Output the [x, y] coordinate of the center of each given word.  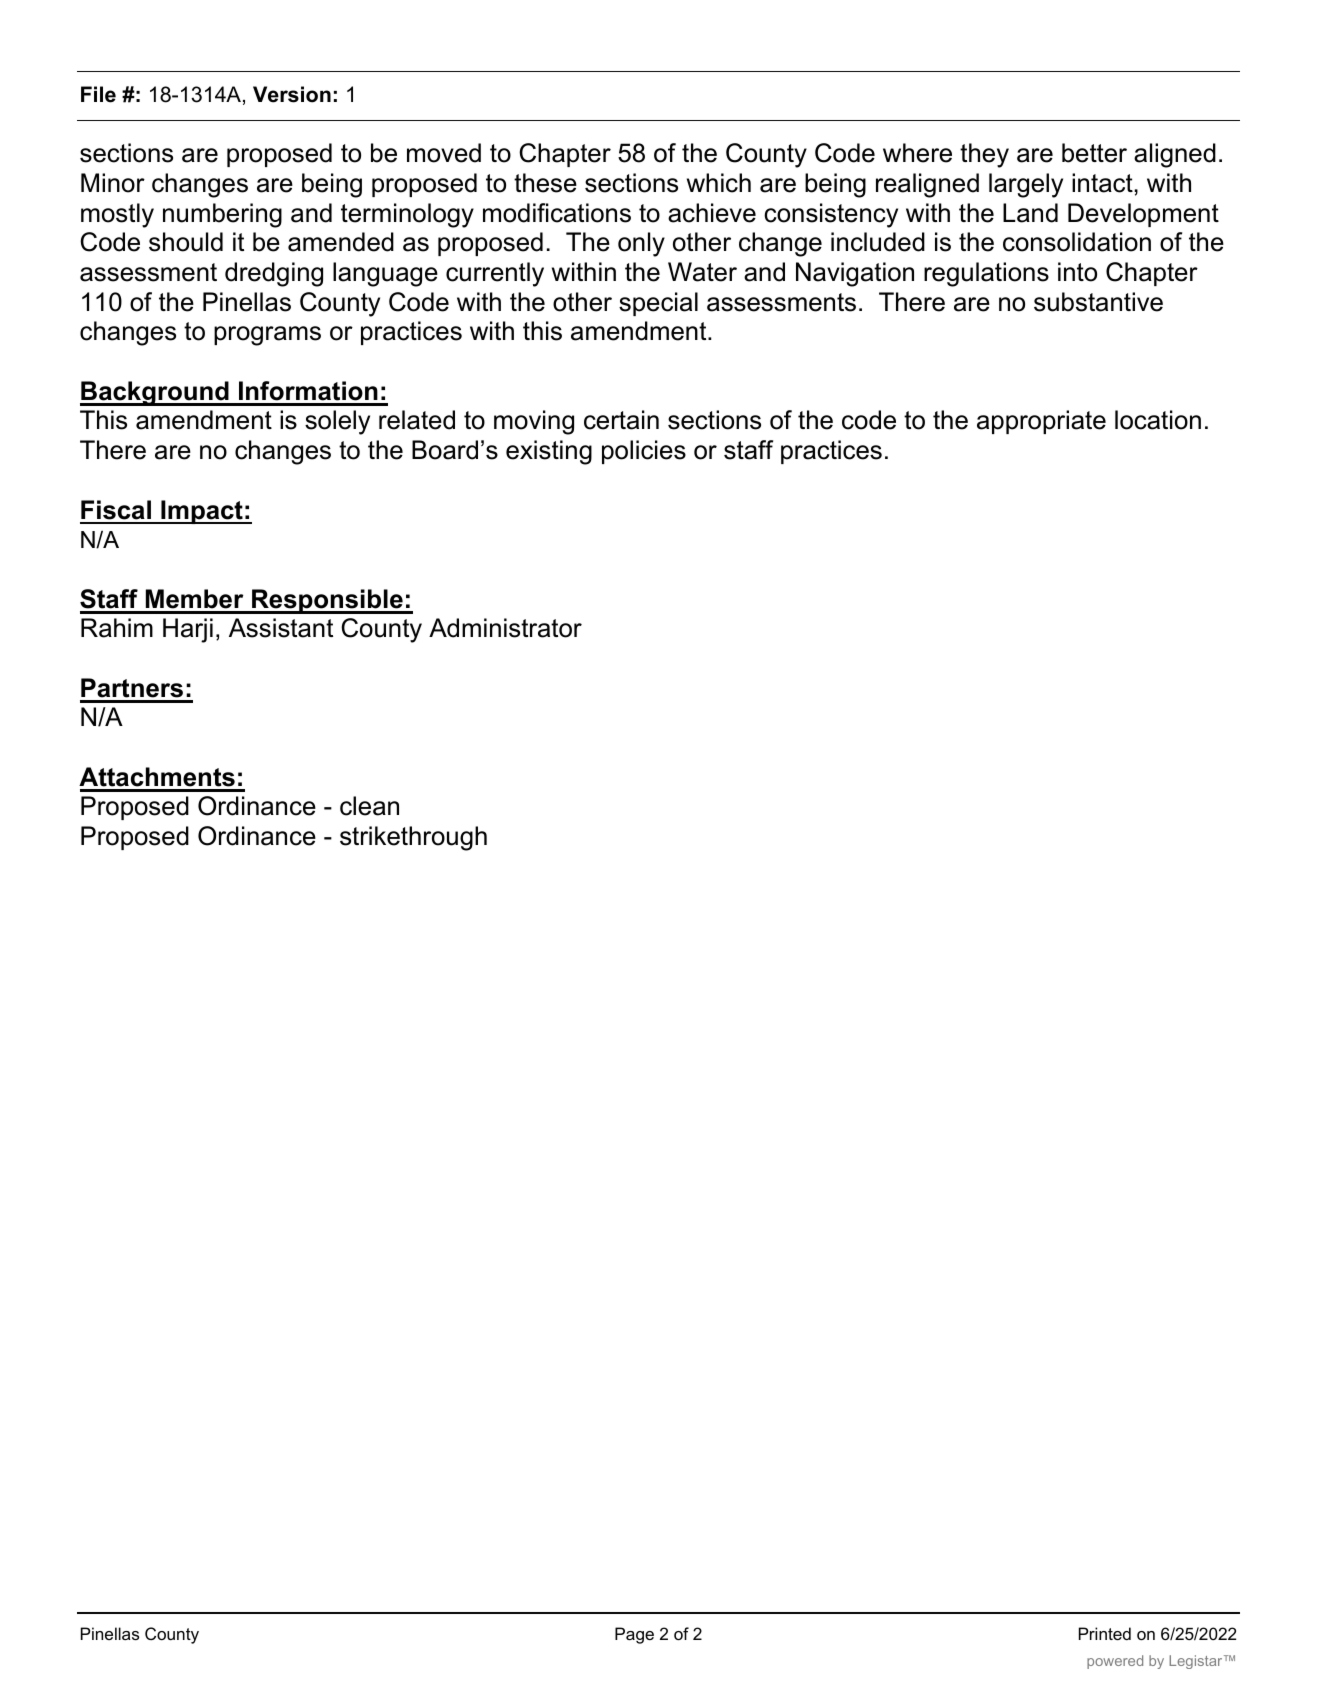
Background [155, 393]
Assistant [281, 628]
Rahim [117, 628]
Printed [1105, 1633]
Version [292, 94]
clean [369, 806]
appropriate [1041, 422]
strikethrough [413, 838]
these [545, 183]
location [1158, 420]
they [984, 155]
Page [634, 1635]
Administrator [505, 628]
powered [1115, 1662]
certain [621, 420]
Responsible [327, 601]
